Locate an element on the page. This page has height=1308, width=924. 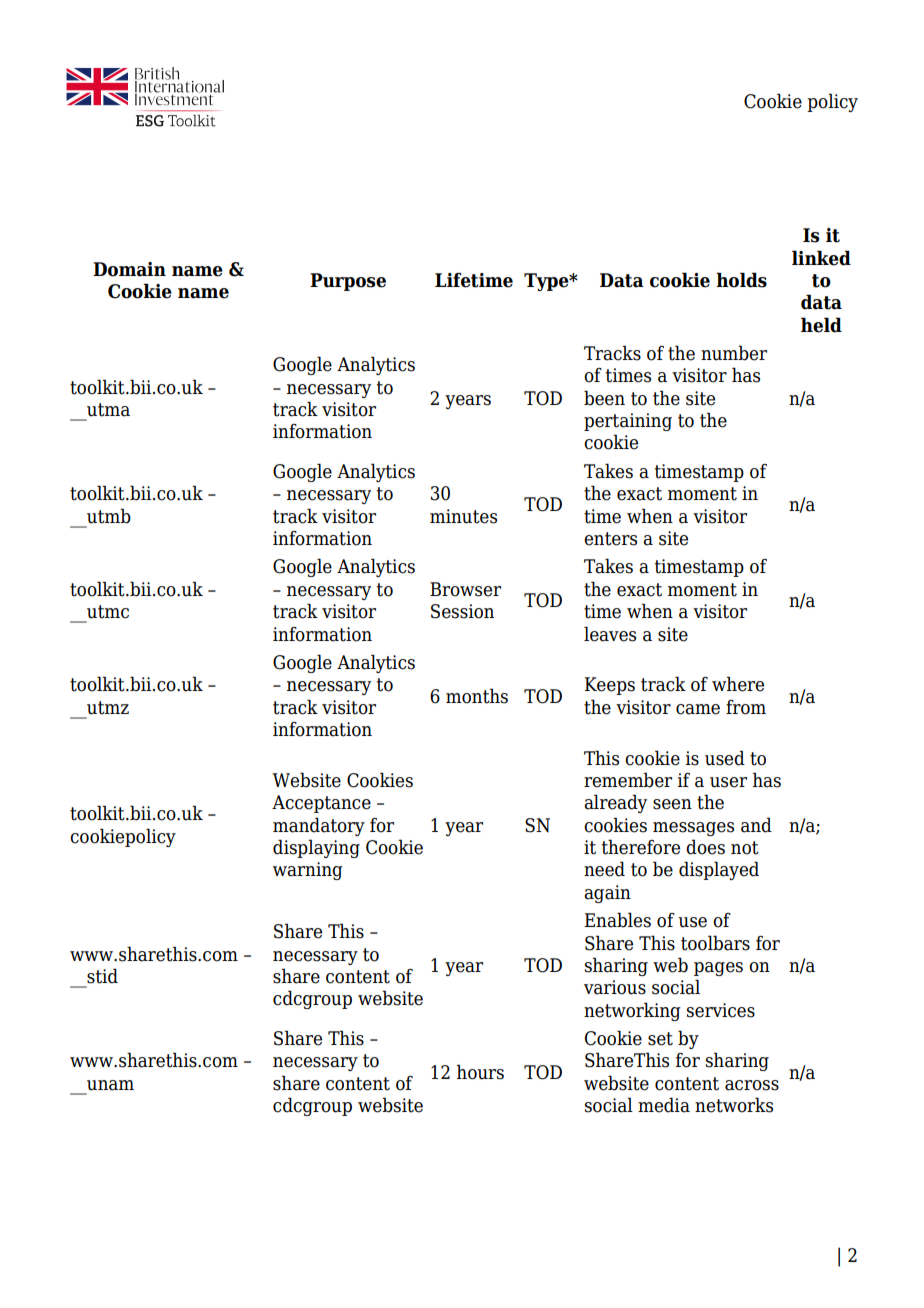
Browser is located at coordinates (465, 589).
